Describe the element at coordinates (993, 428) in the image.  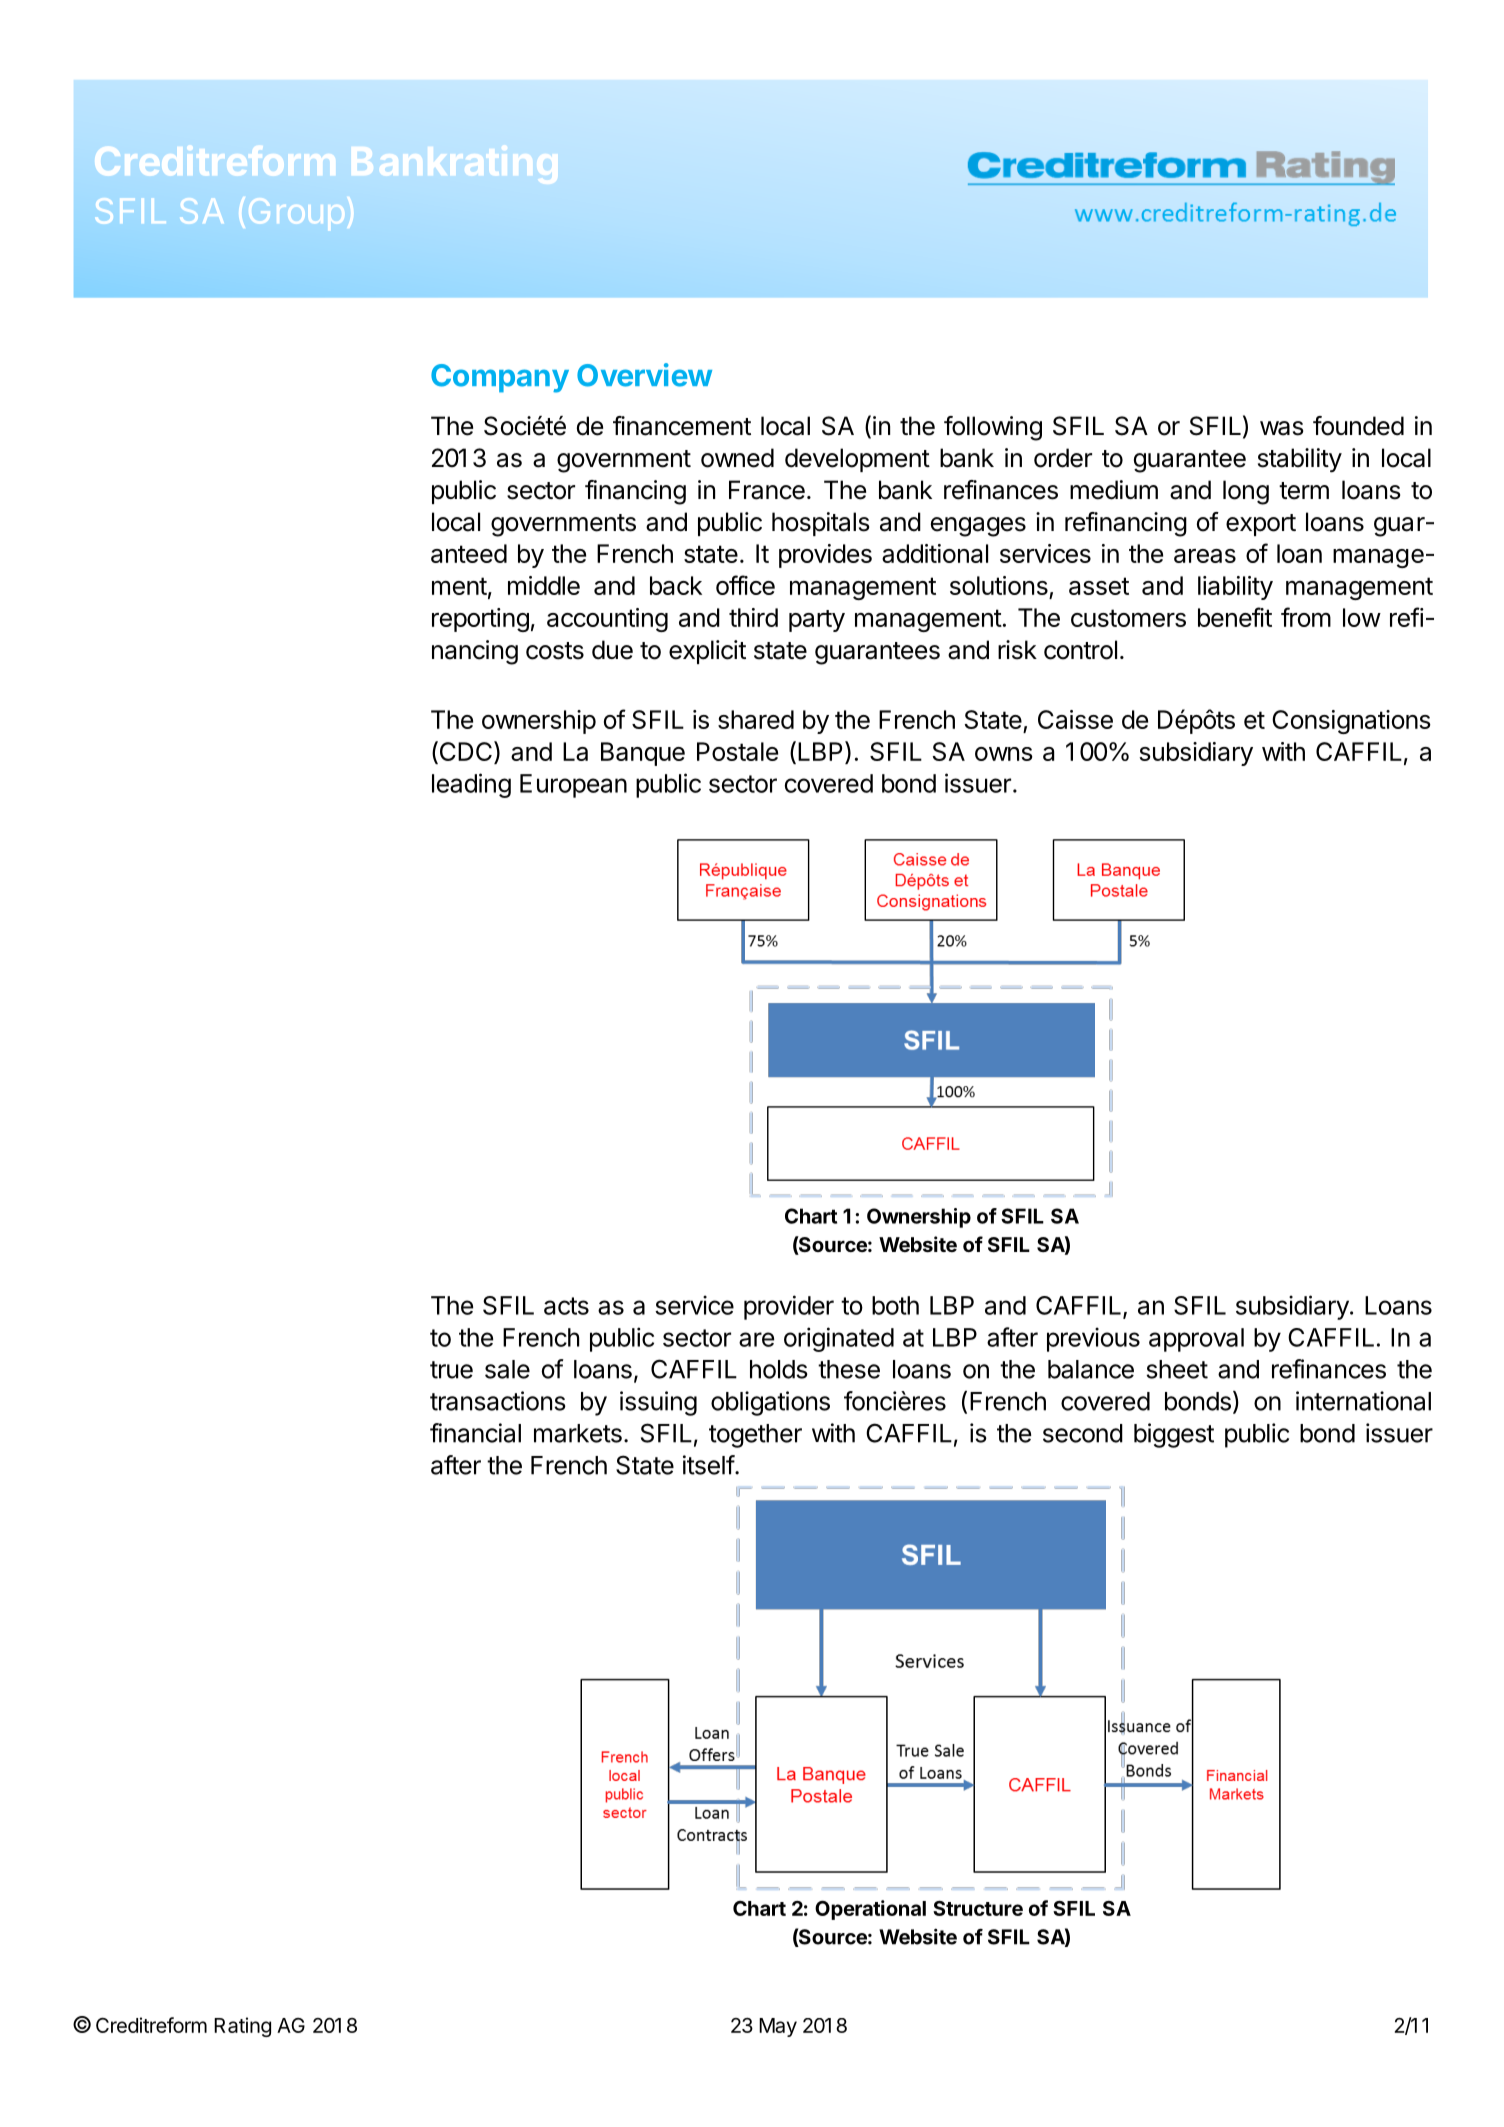
I see `following` at that location.
